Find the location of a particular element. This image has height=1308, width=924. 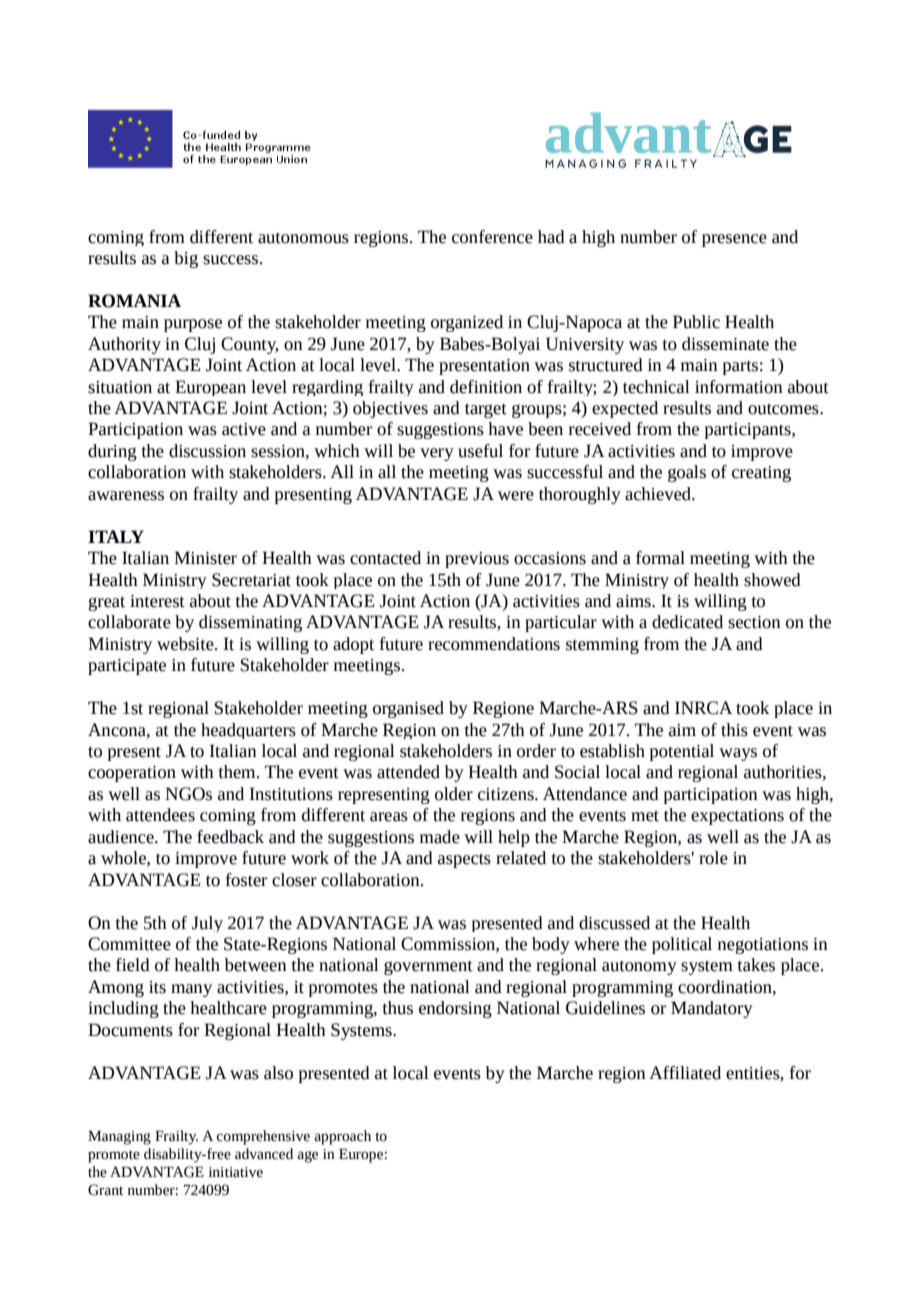

attendees is located at coordinates (160, 815).
